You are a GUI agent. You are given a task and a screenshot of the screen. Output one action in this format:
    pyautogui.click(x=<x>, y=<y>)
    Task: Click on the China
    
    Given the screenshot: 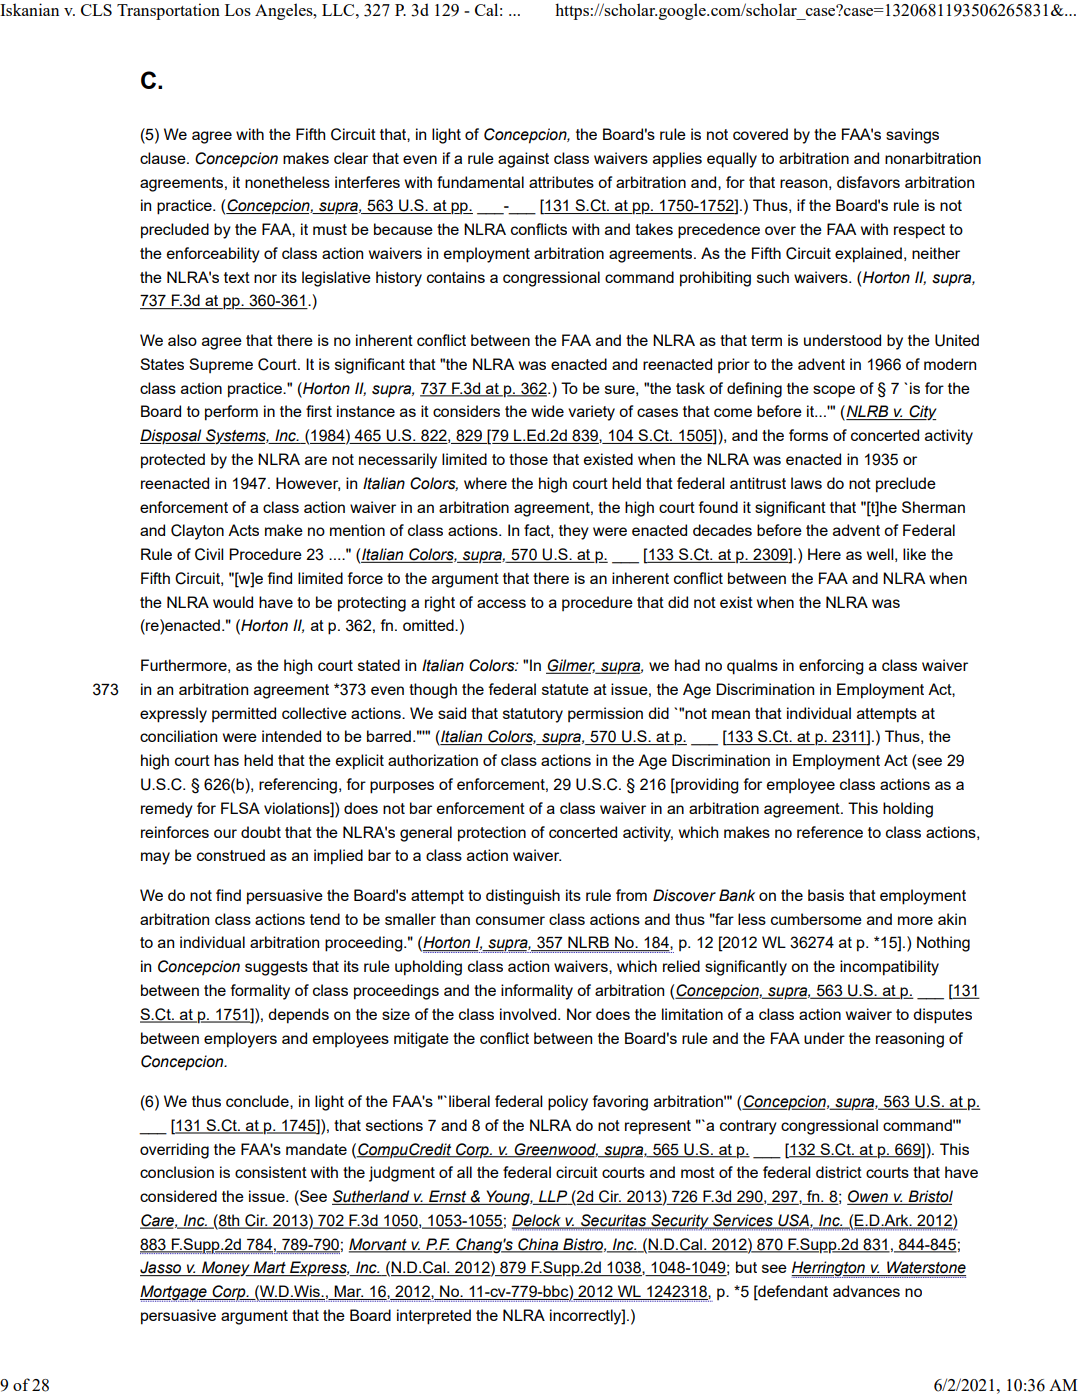 What is the action you would take?
    pyautogui.click(x=538, y=1245)
